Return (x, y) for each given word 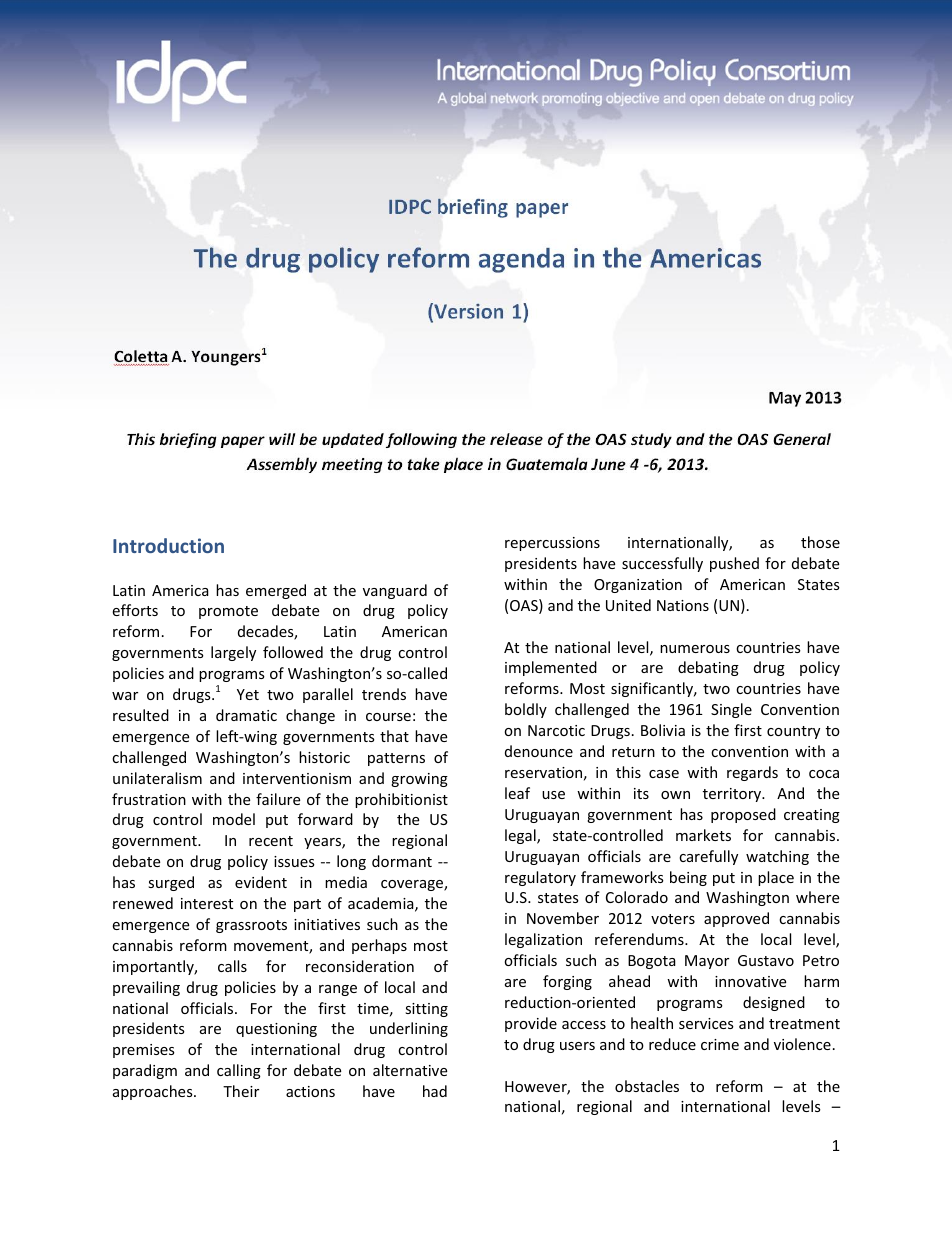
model (234, 819)
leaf (517, 793)
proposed (743, 815)
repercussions (552, 544)
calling (239, 1071)
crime (720, 1044)
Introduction (168, 545)
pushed (734, 564)
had (435, 1091)
